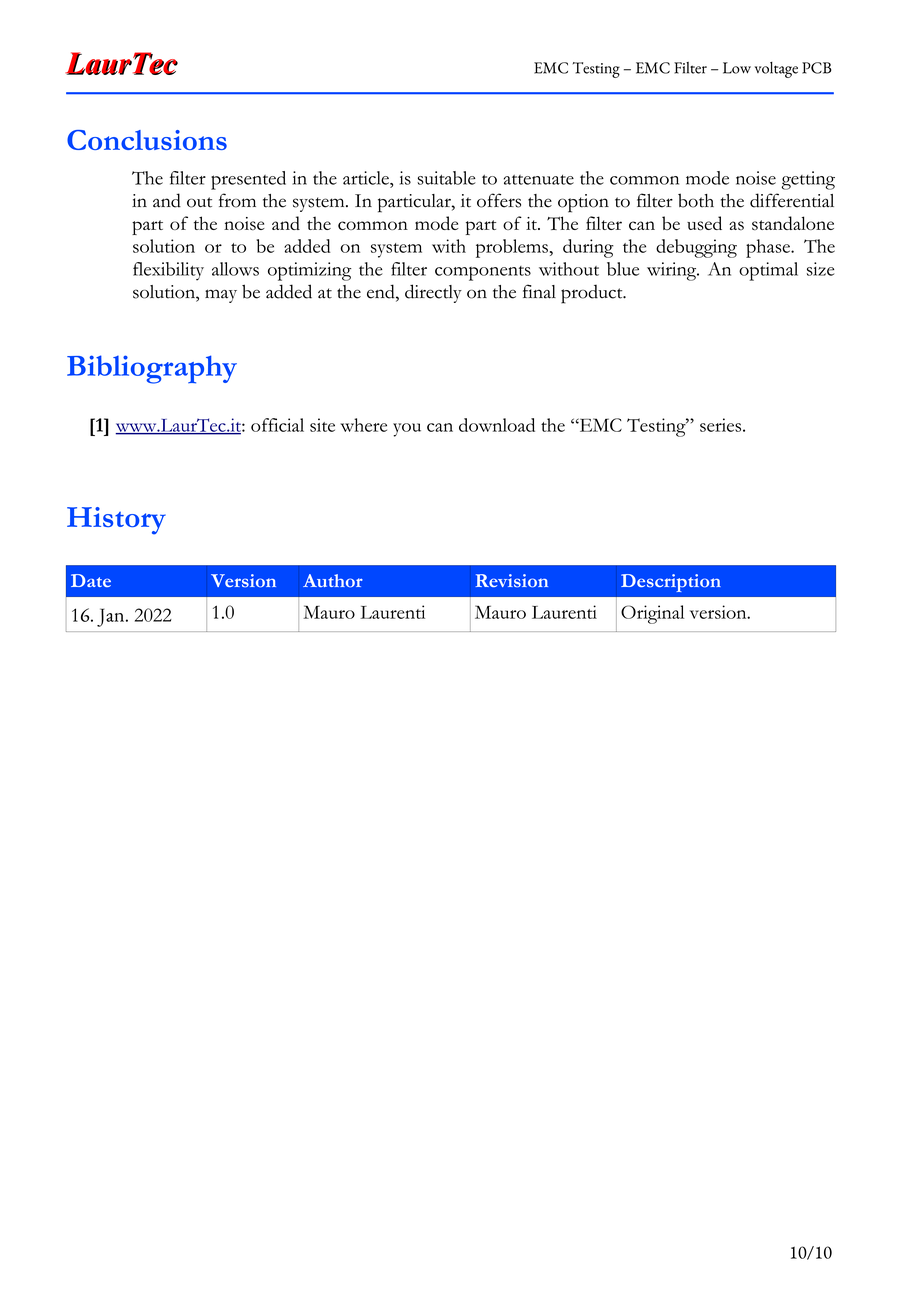 Image resolution: width=924 pixels, height=1308 pixels. I want to click on Jan, so click(112, 617).
